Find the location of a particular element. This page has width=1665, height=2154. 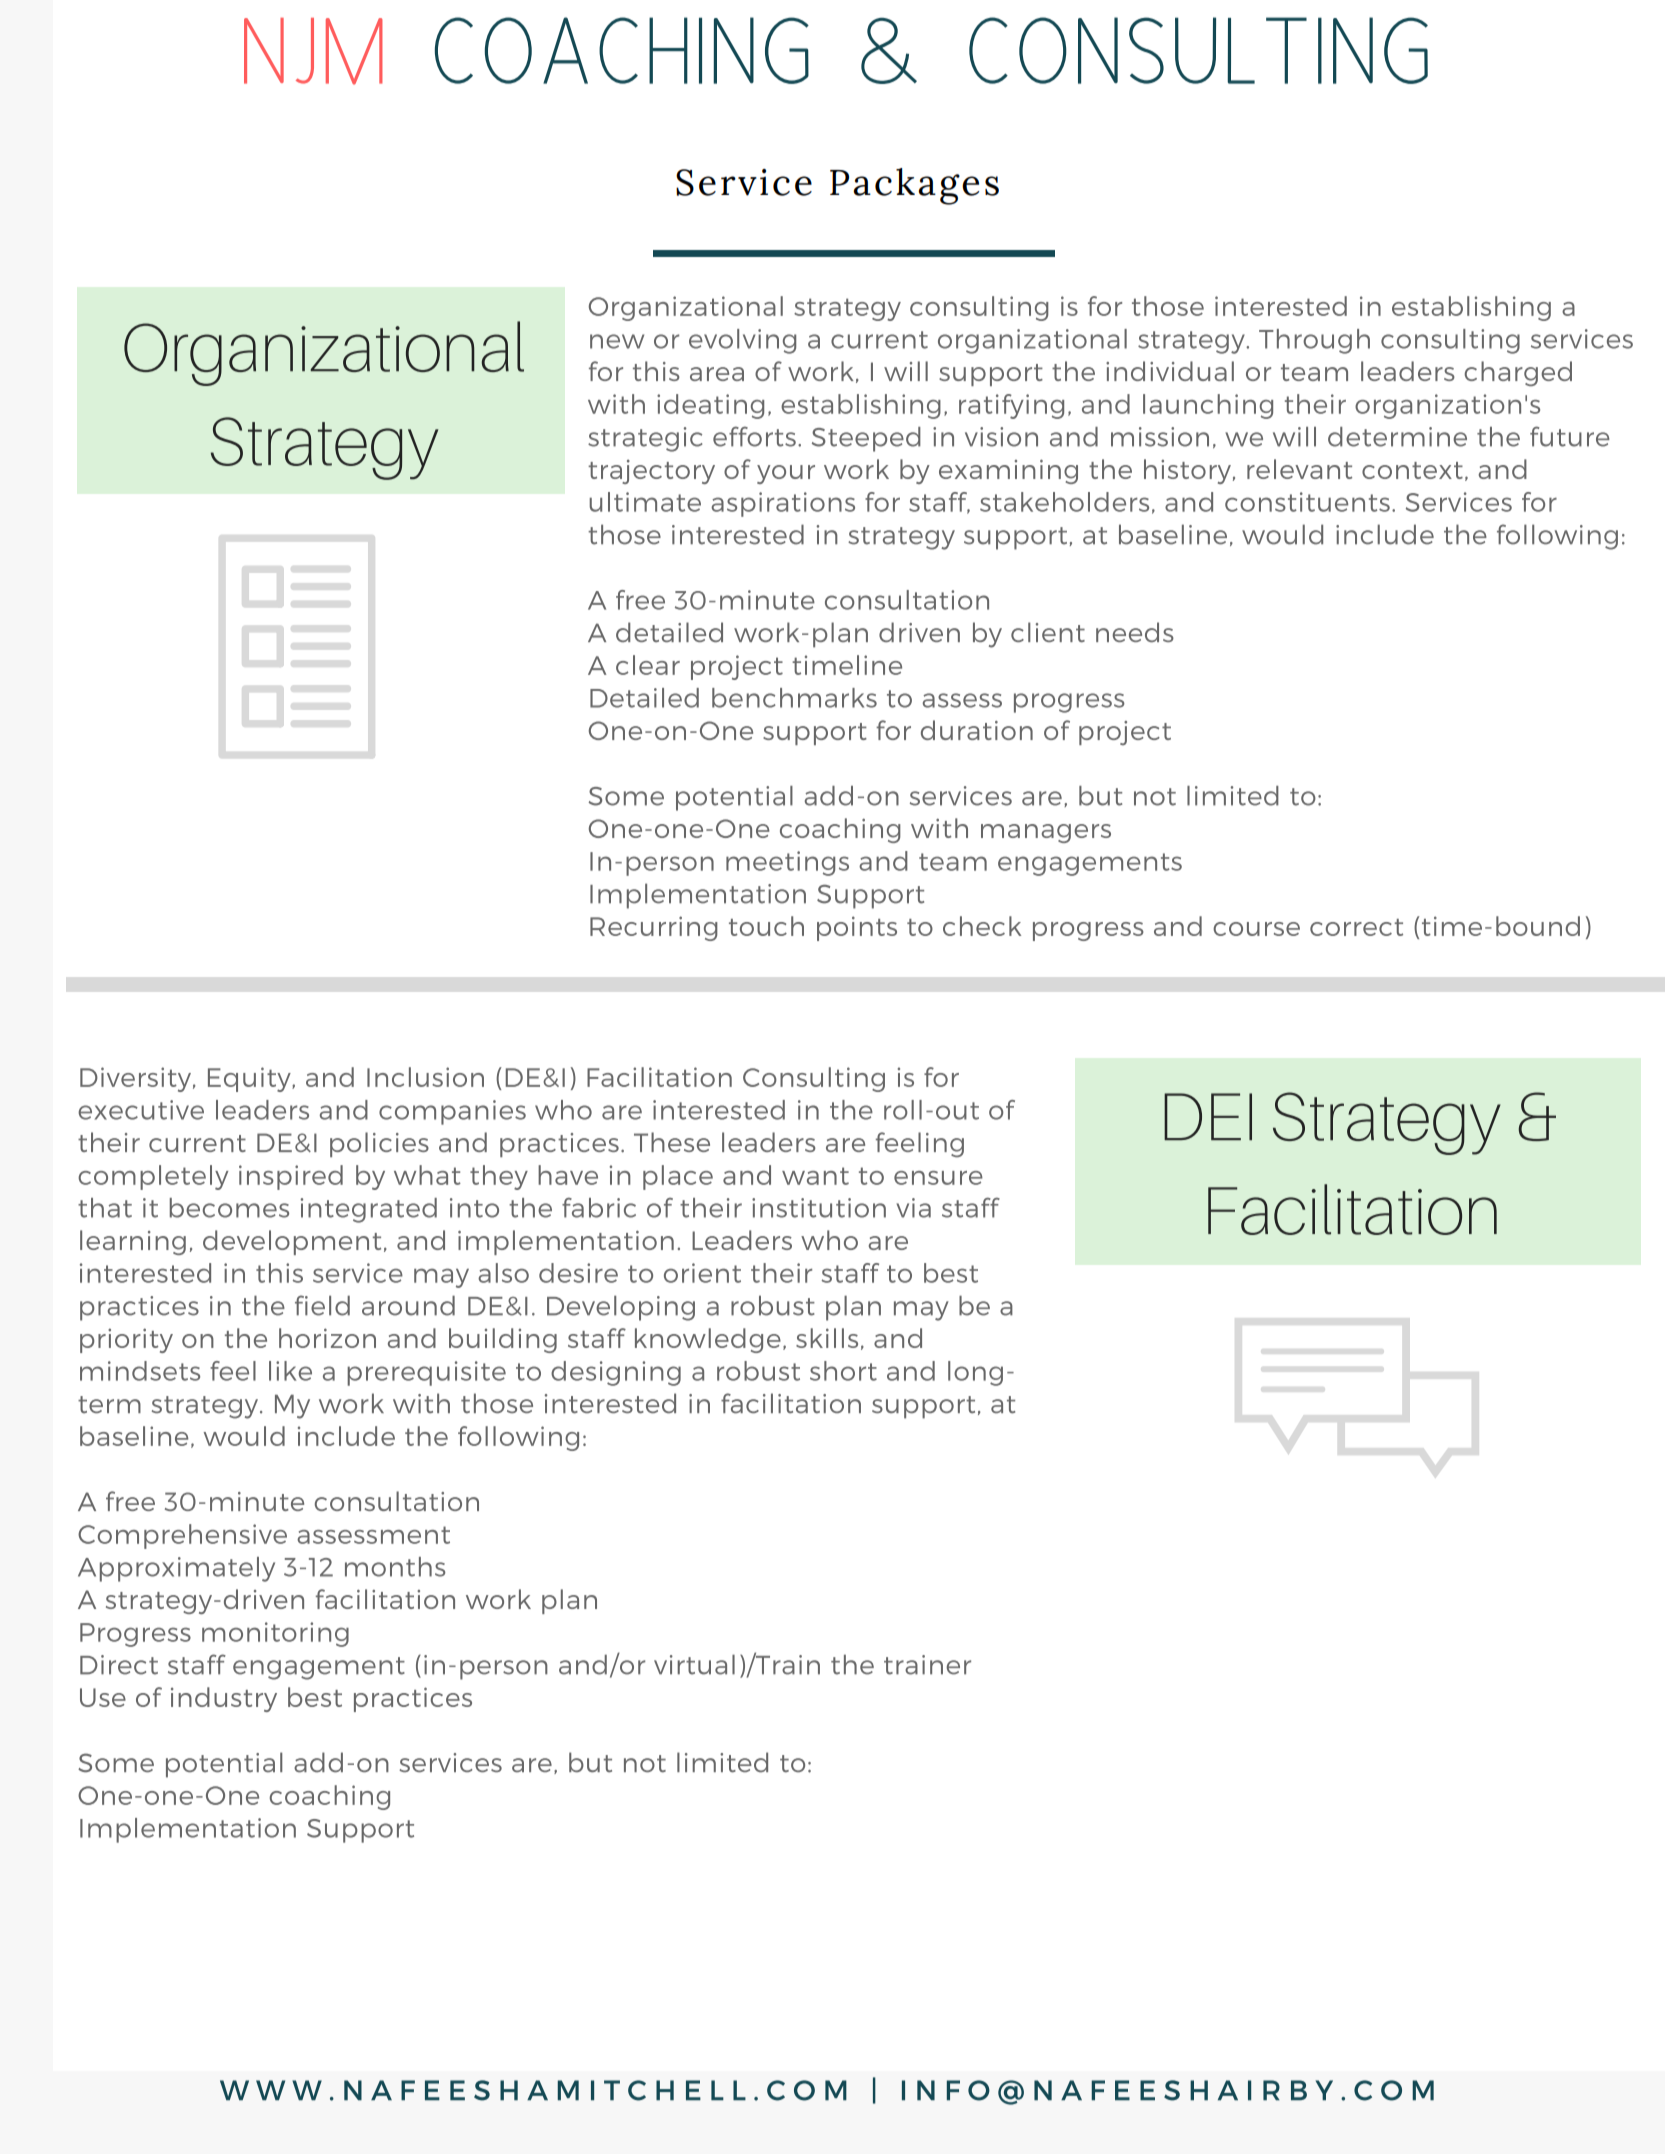

Packages is located at coordinates (914, 186).
